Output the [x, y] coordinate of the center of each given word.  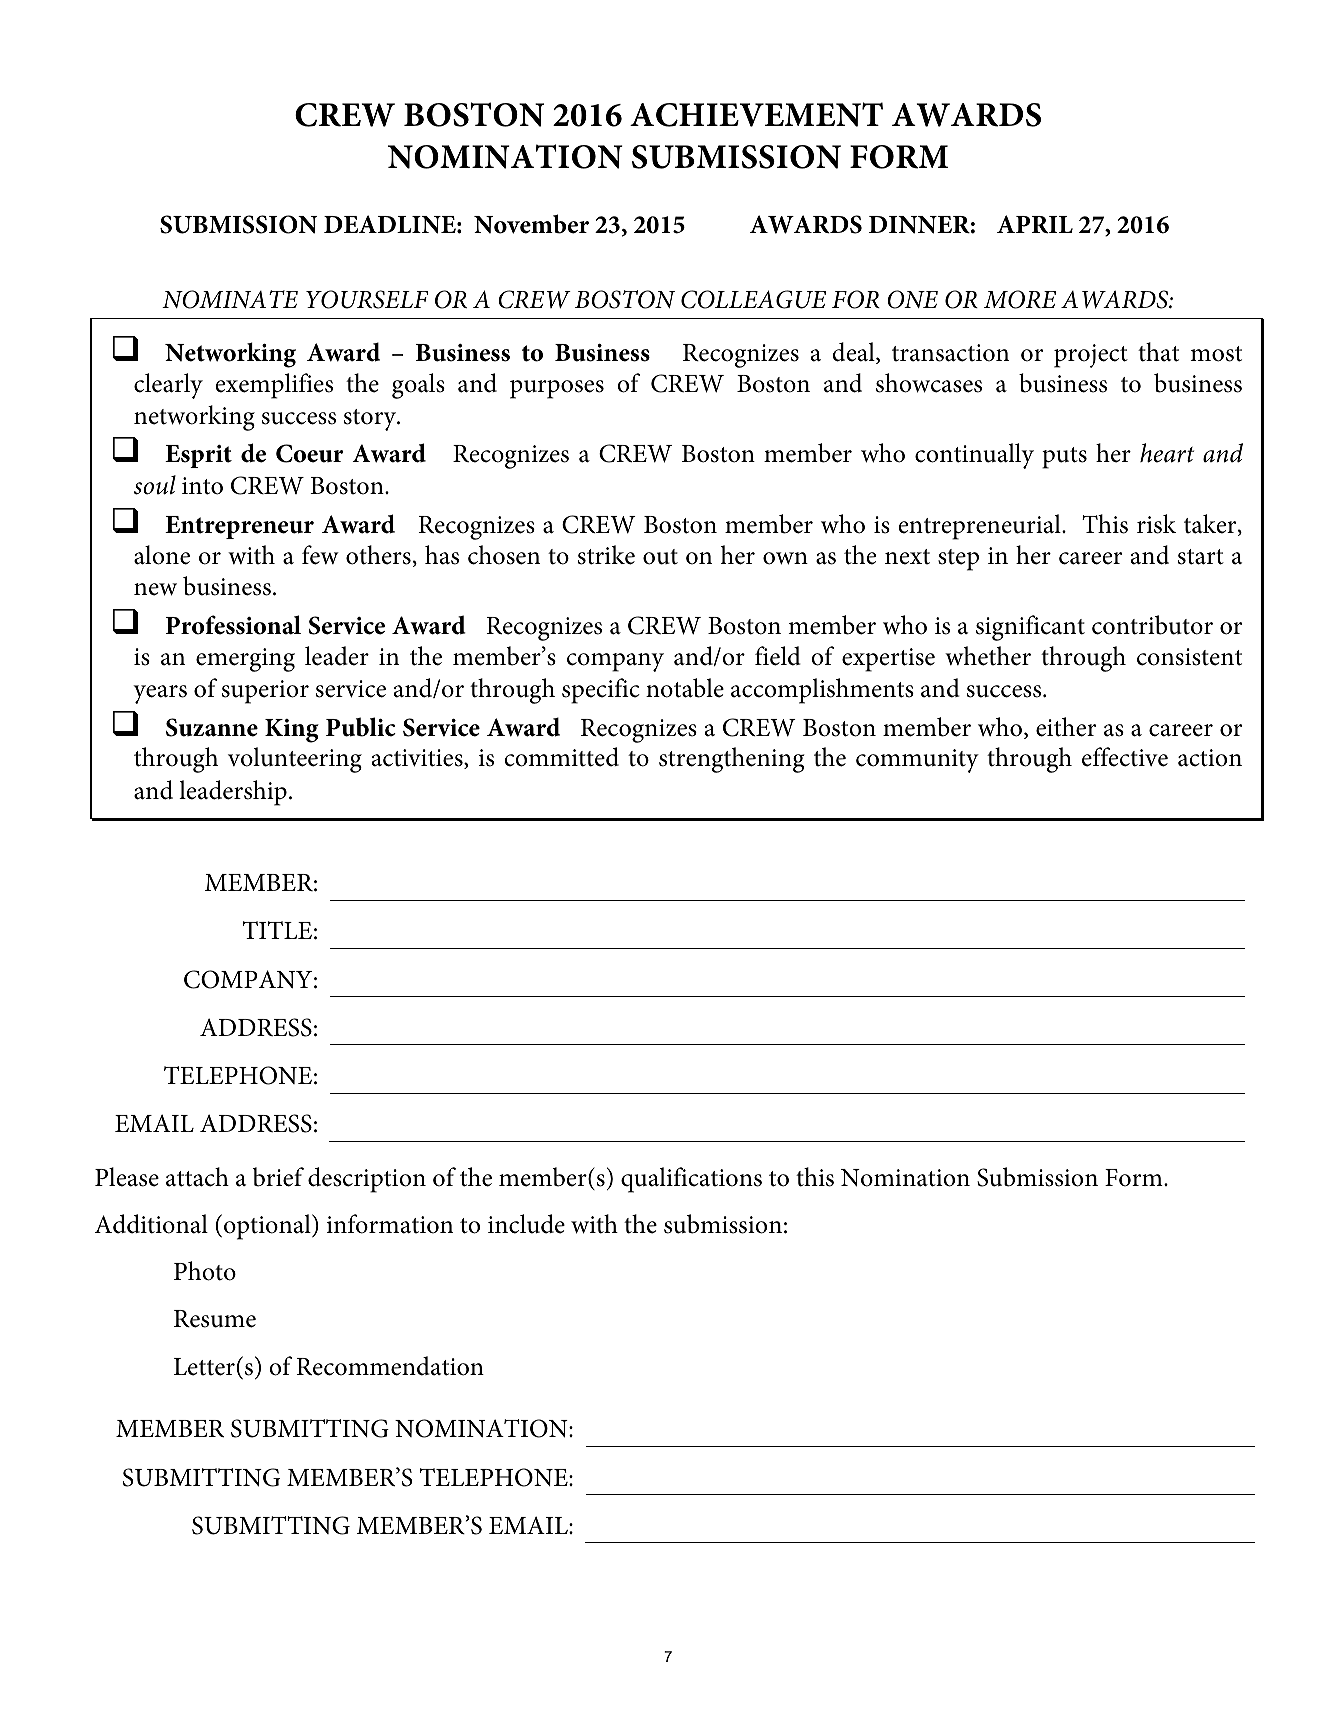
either [1066, 727]
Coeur [309, 453]
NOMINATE [230, 299]
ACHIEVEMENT [756, 114]
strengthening [732, 760]
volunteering [295, 760]
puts [1064, 458]
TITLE [277, 930]
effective [1125, 757]
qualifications [691, 1180]
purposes [557, 389]
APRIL [1035, 224]
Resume [215, 1319]
